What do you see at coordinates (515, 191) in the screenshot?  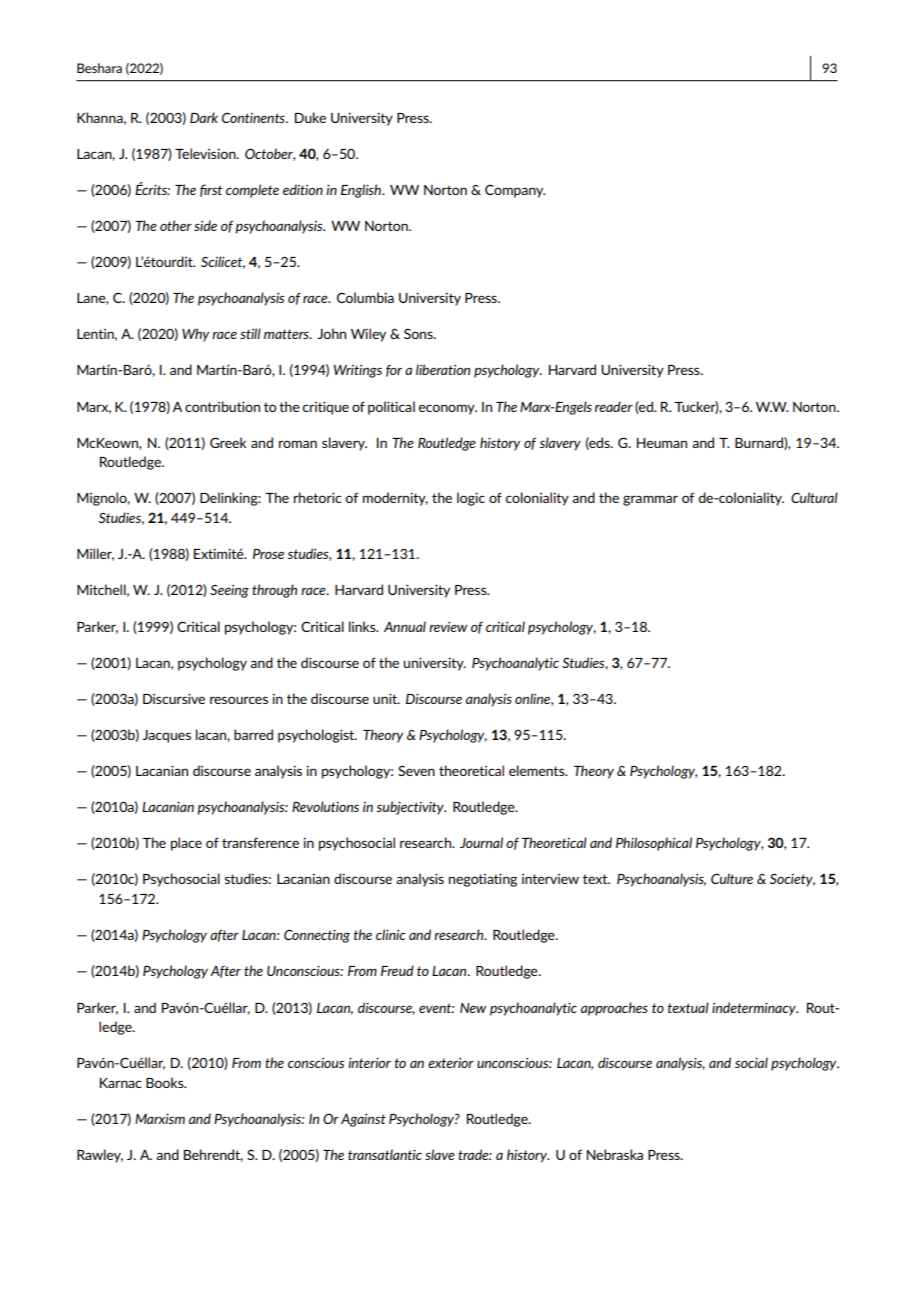 I see `Company` at bounding box center [515, 191].
